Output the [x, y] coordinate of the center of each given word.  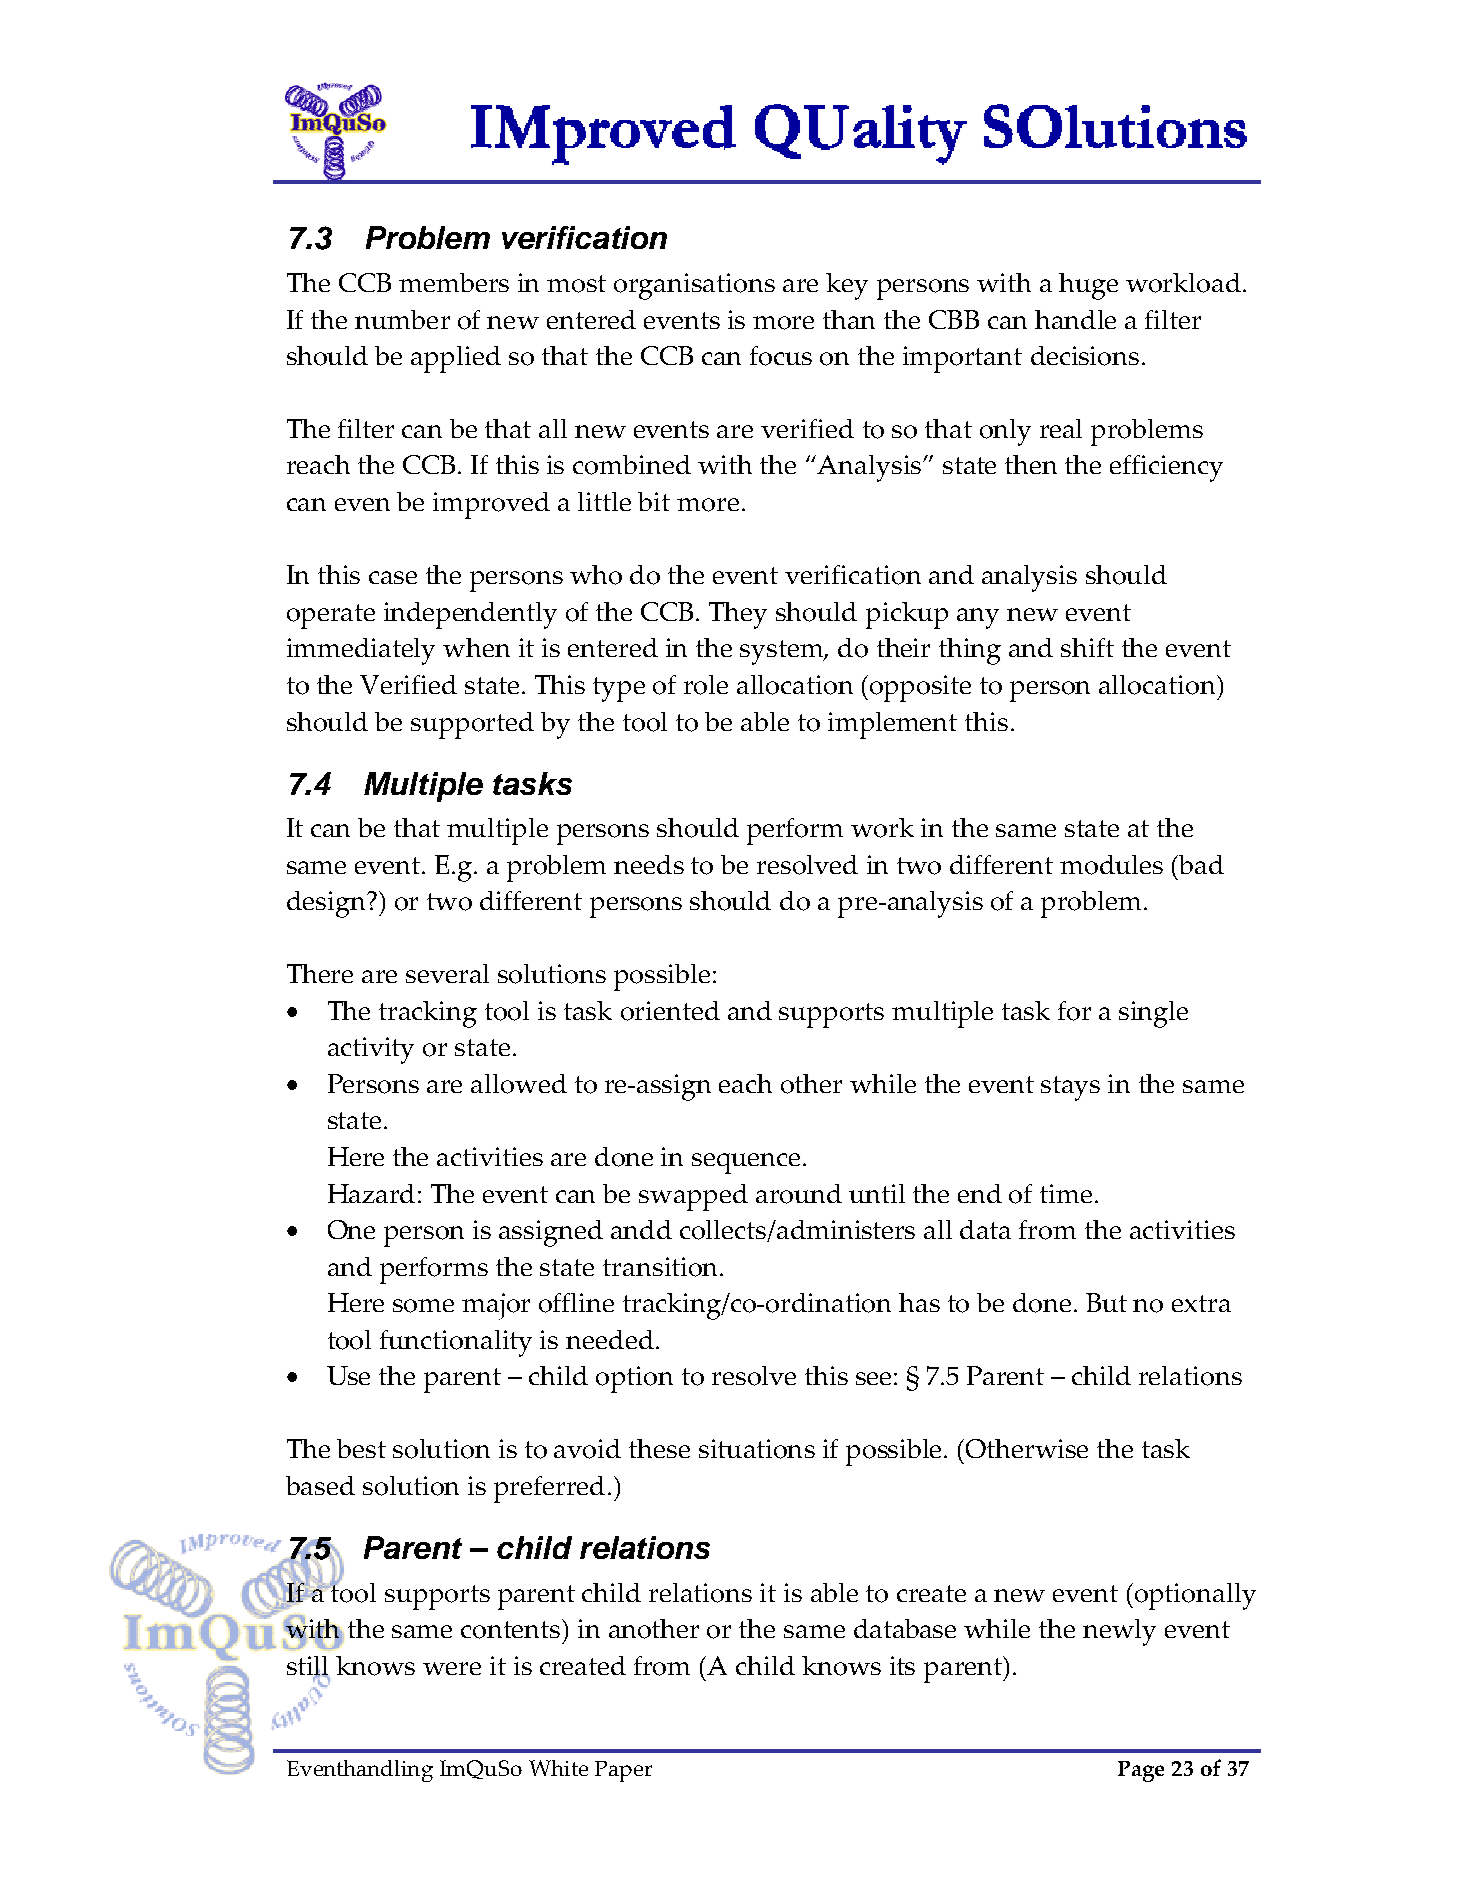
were [452, 1668]
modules [1111, 865]
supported [472, 725]
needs [649, 864]
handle [1075, 319]
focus [781, 356]
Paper [623, 1771]
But [1106, 1302]
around [799, 1194]
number [402, 319]
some [423, 1306]
